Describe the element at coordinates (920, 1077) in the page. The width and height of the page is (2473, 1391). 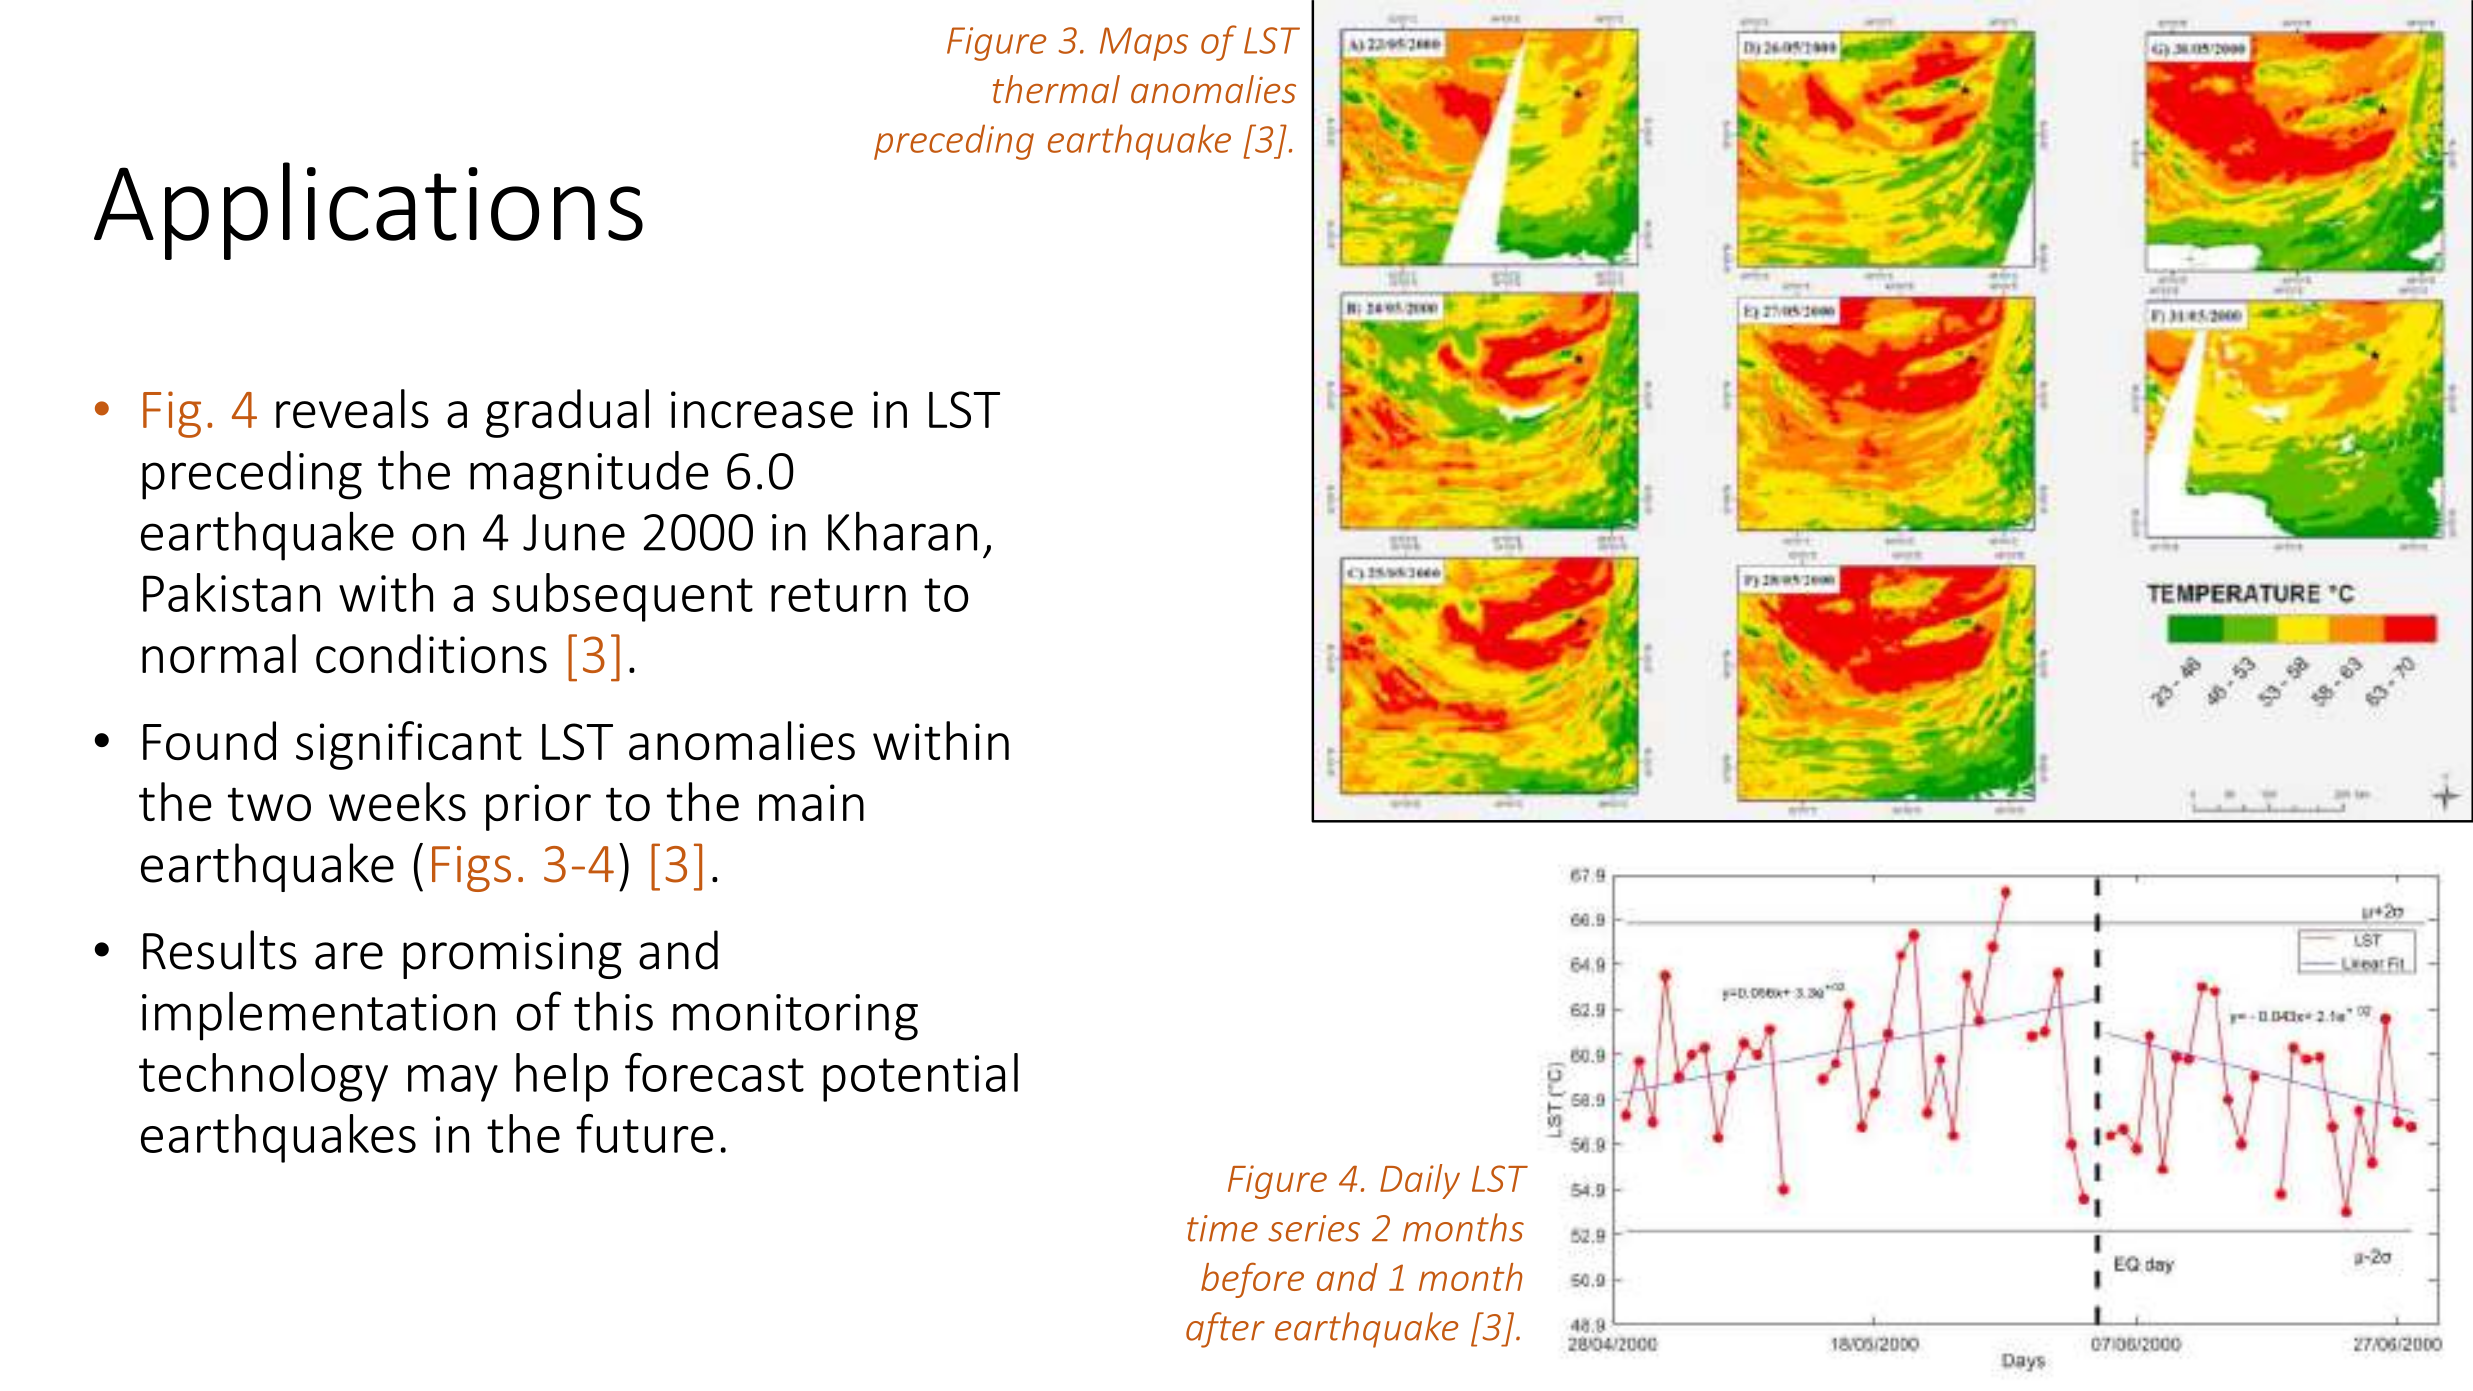
I see `potential` at that location.
